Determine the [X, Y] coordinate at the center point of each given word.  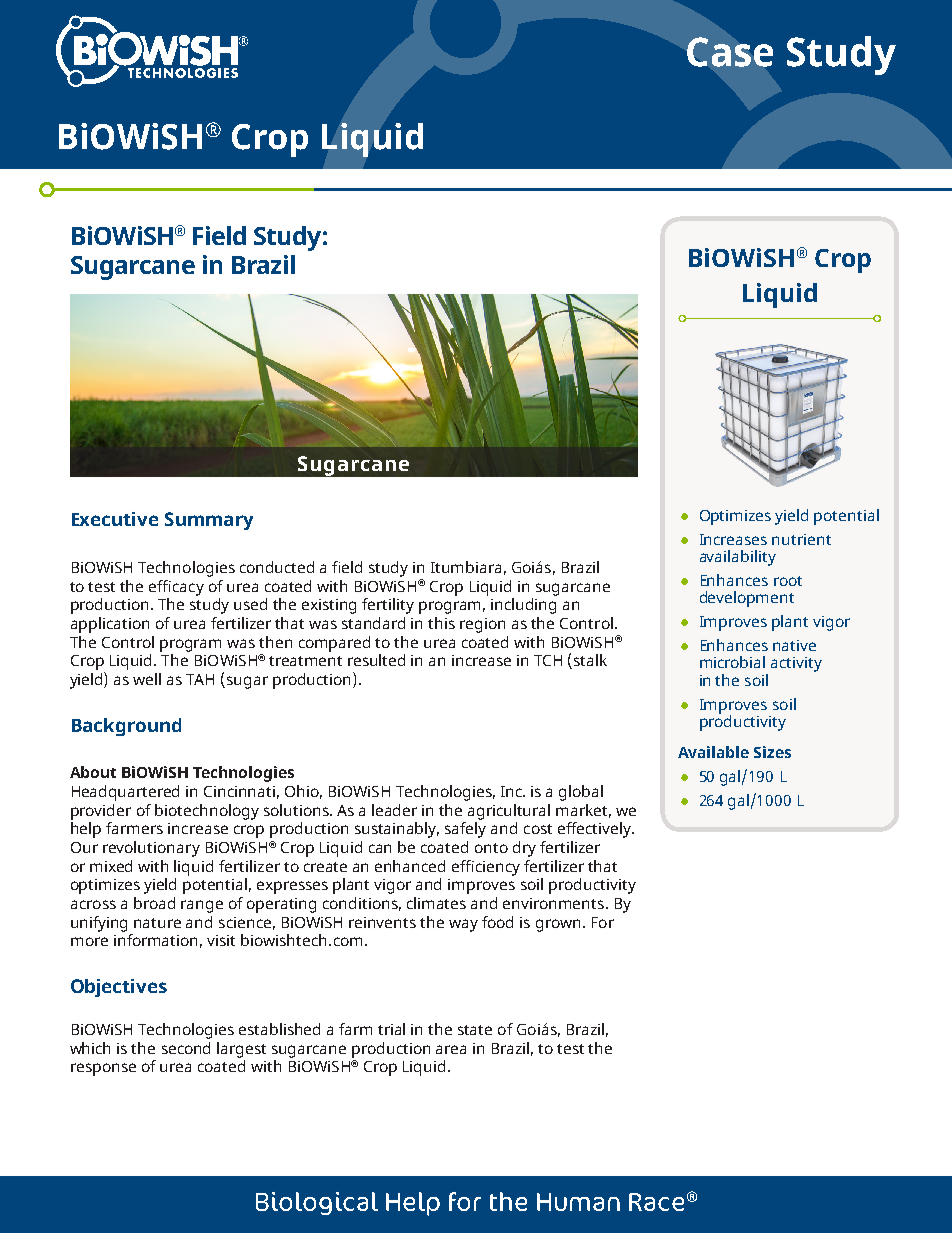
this [441, 623]
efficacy [176, 588]
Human [578, 1202]
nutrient [801, 539]
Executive [115, 519]
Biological [317, 1203]
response [103, 1069]
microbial [732, 662]
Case [730, 52]
